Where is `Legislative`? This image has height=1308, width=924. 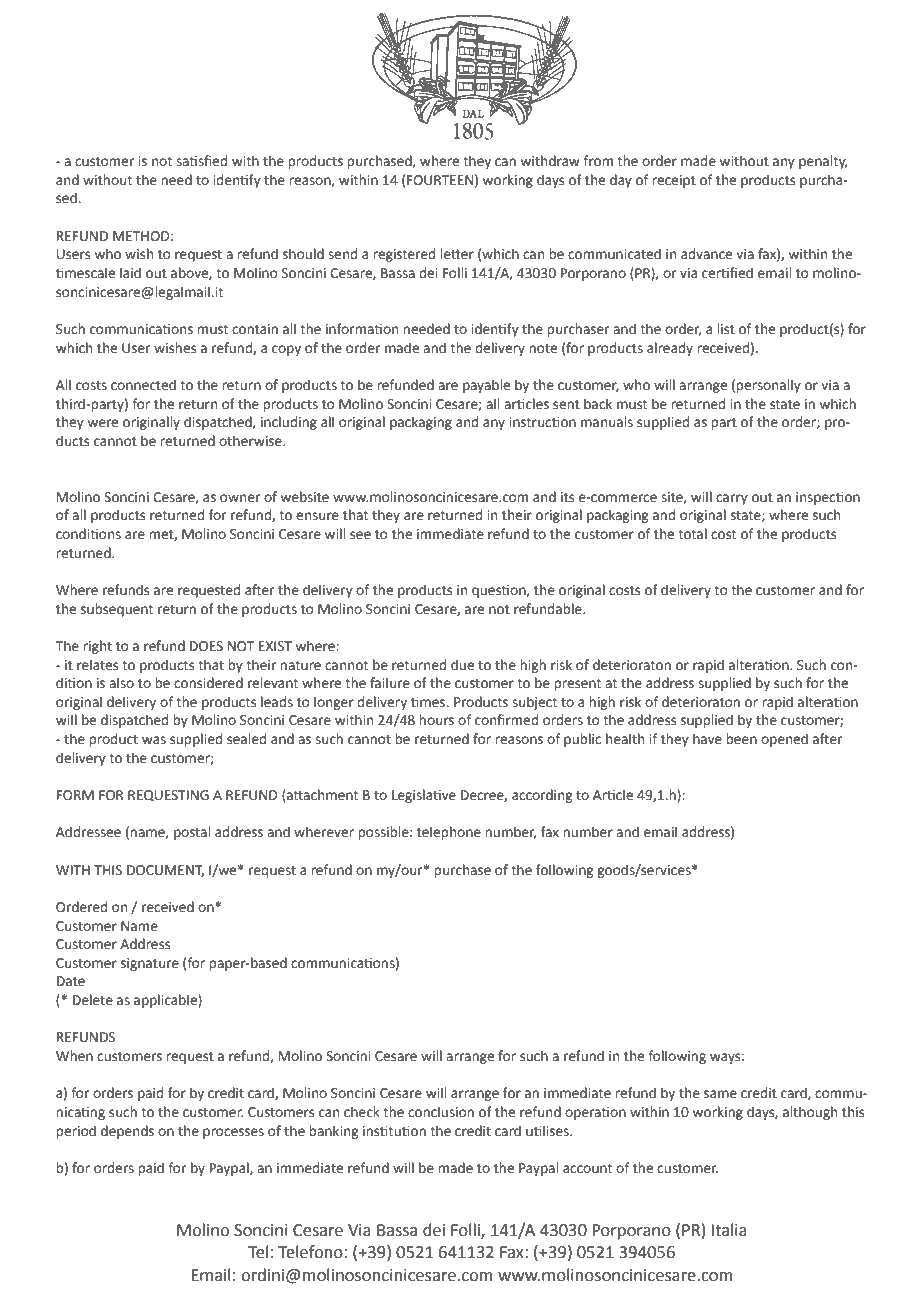 Legislative is located at coordinates (424, 796).
